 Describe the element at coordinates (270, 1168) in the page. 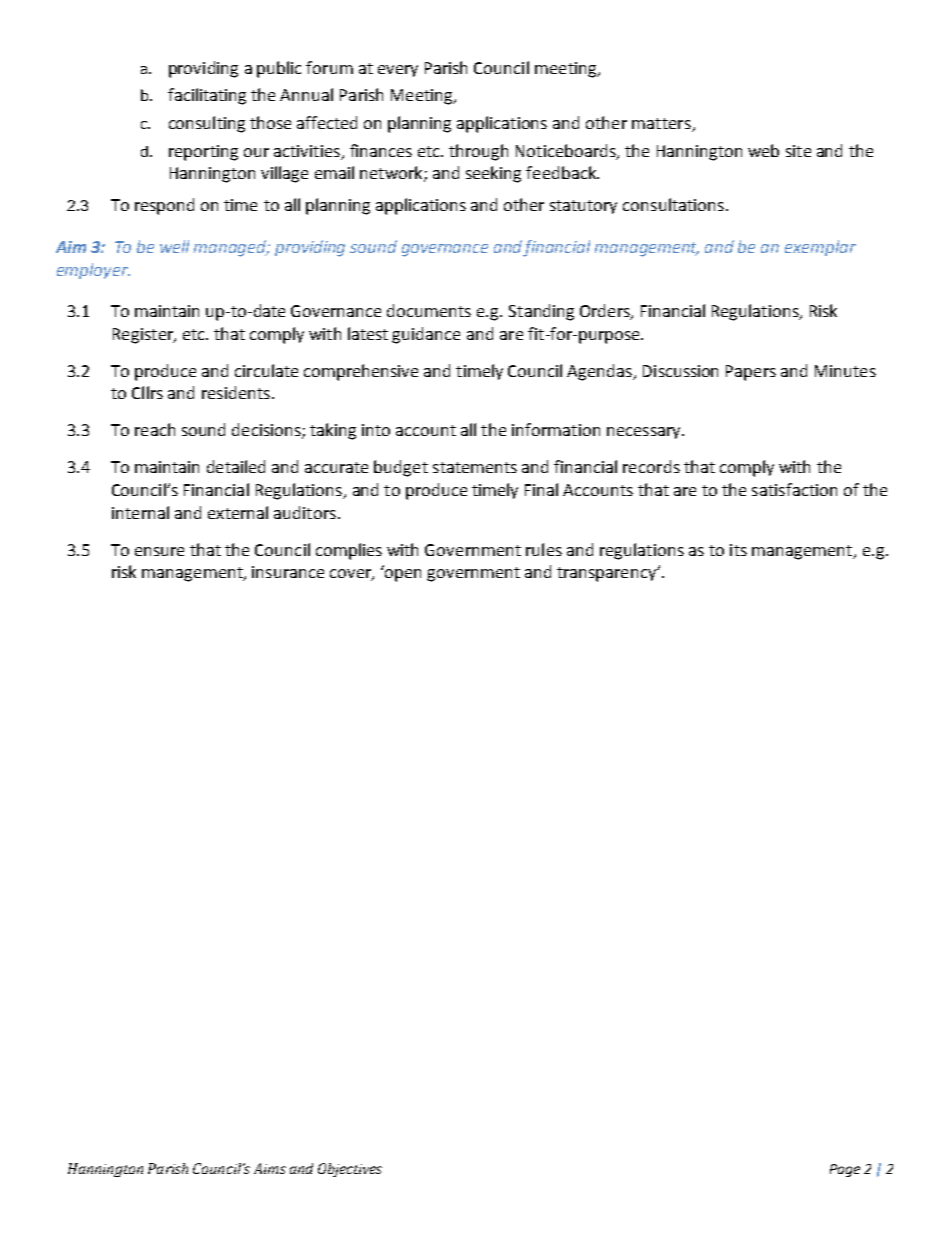

I see `Aims` at that location.
